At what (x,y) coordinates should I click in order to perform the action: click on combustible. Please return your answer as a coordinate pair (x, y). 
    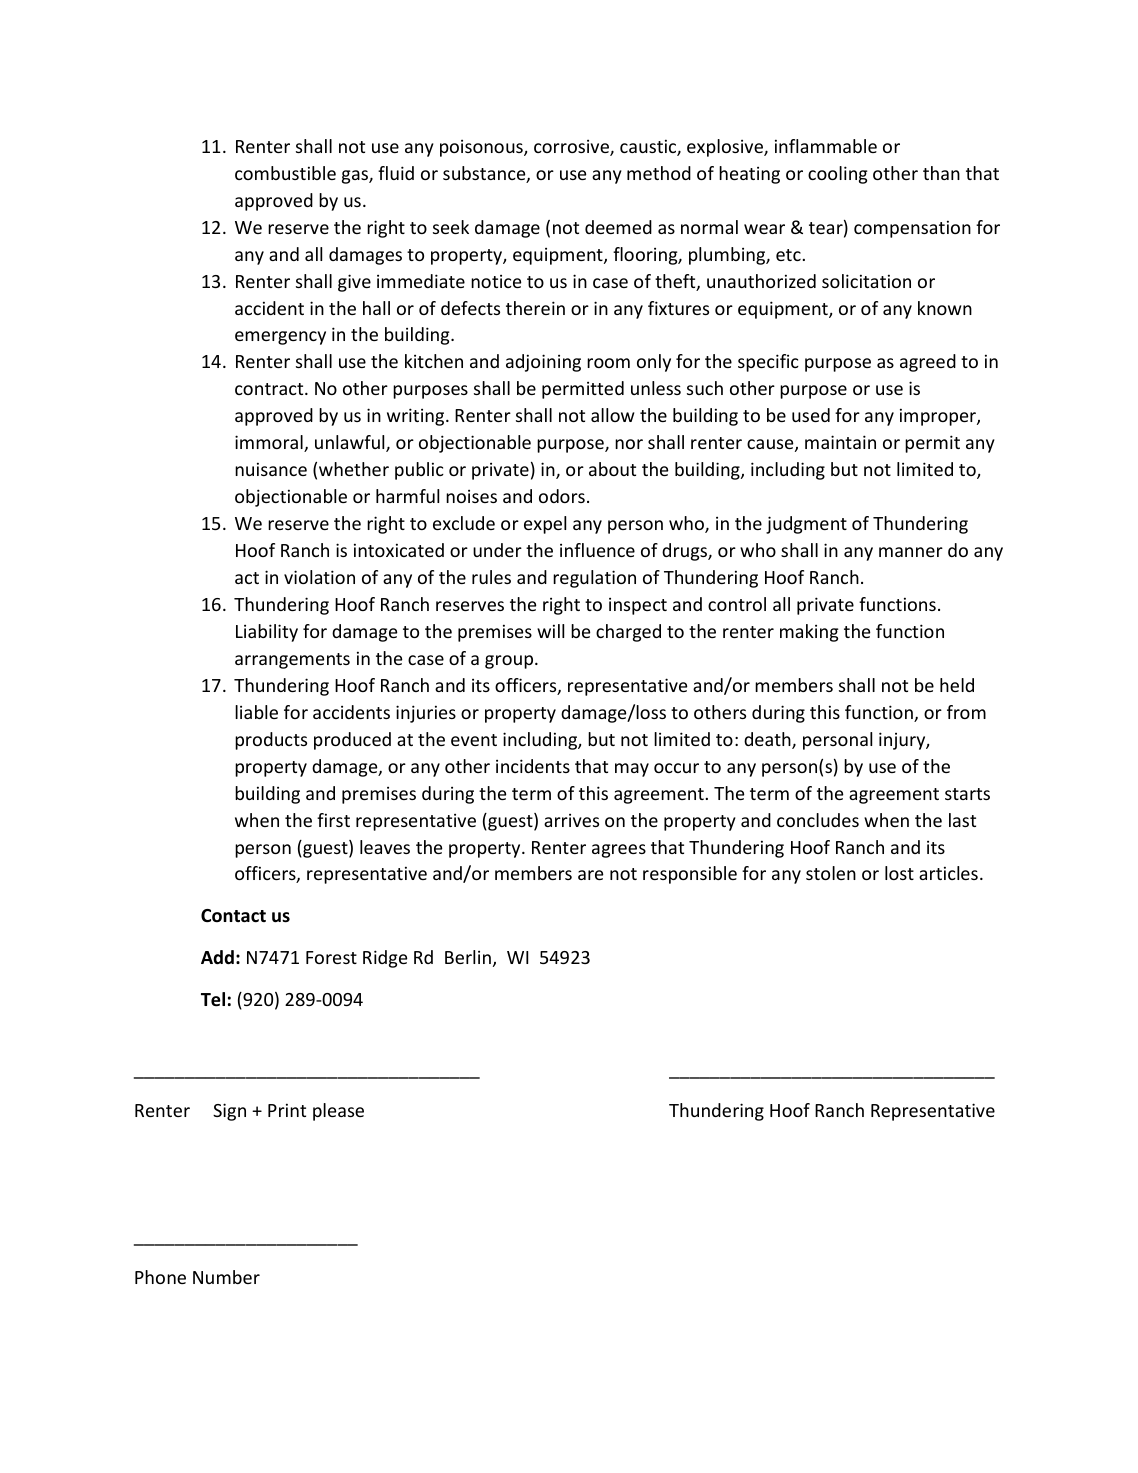
    Looking at the image, I should click on (285, 173).
